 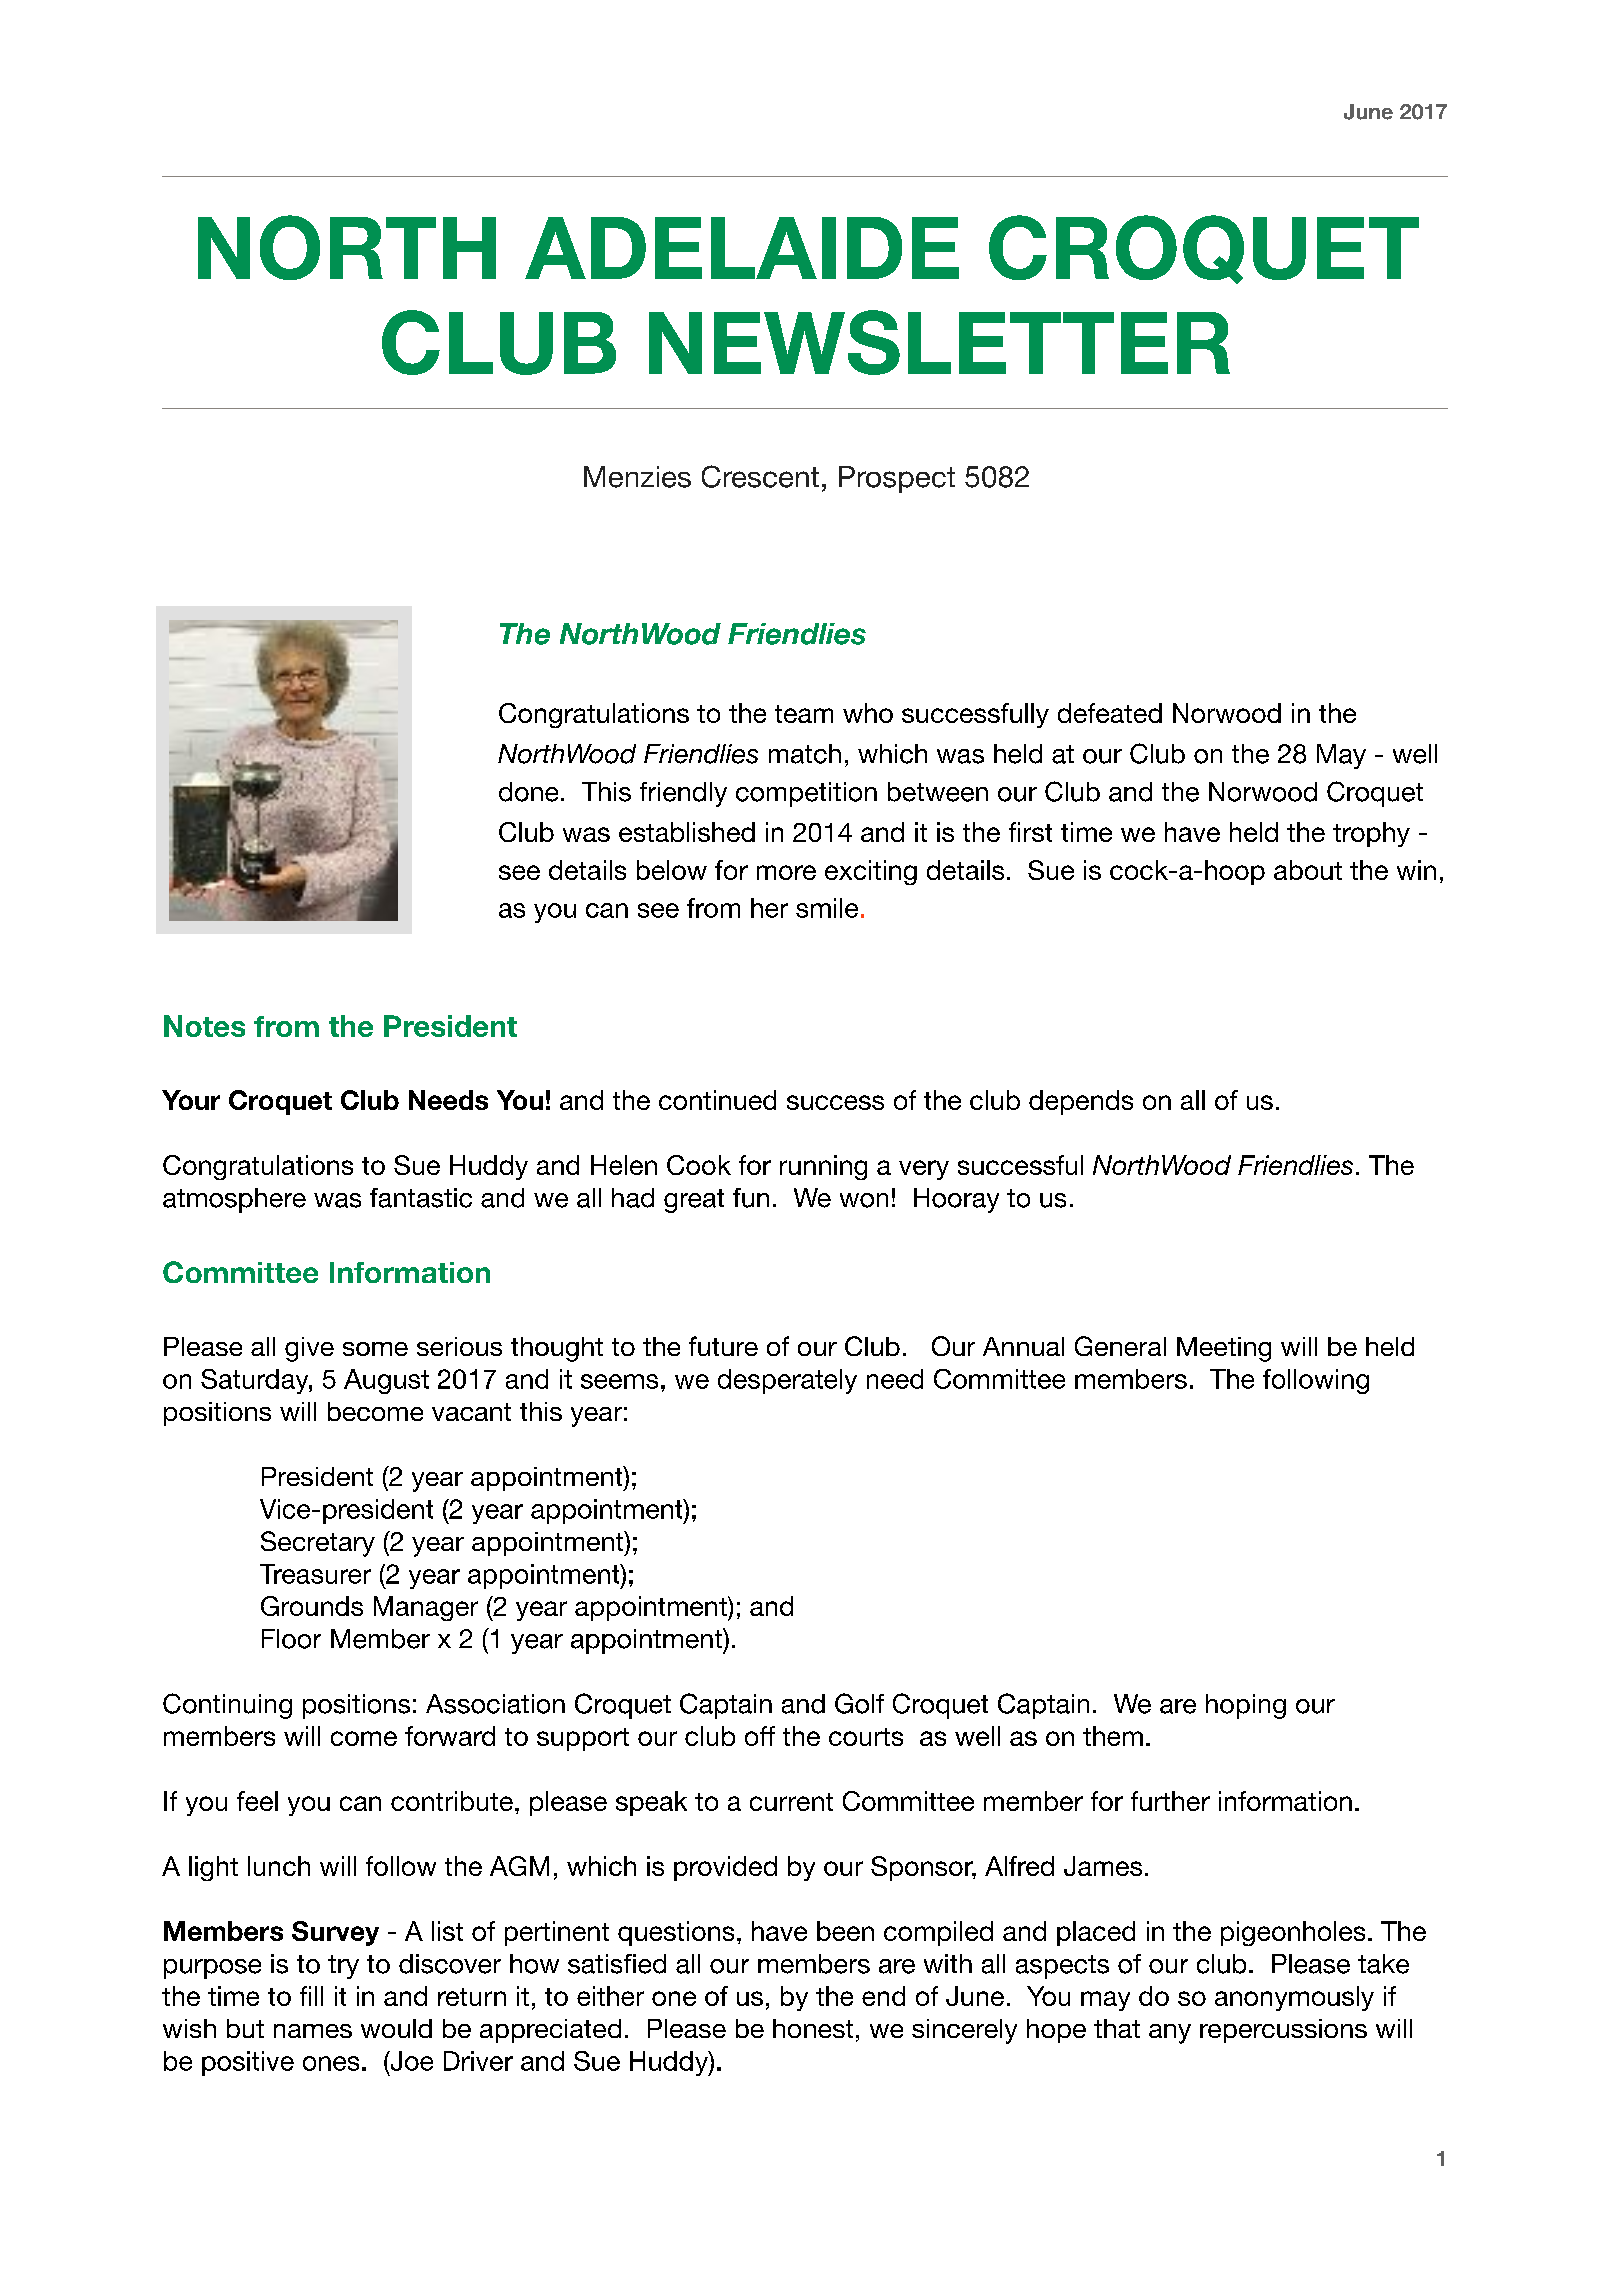 What do you see at coordinates (386, 1381) in the screenshot?
I see `August` at bounding box center [386, 1381].
